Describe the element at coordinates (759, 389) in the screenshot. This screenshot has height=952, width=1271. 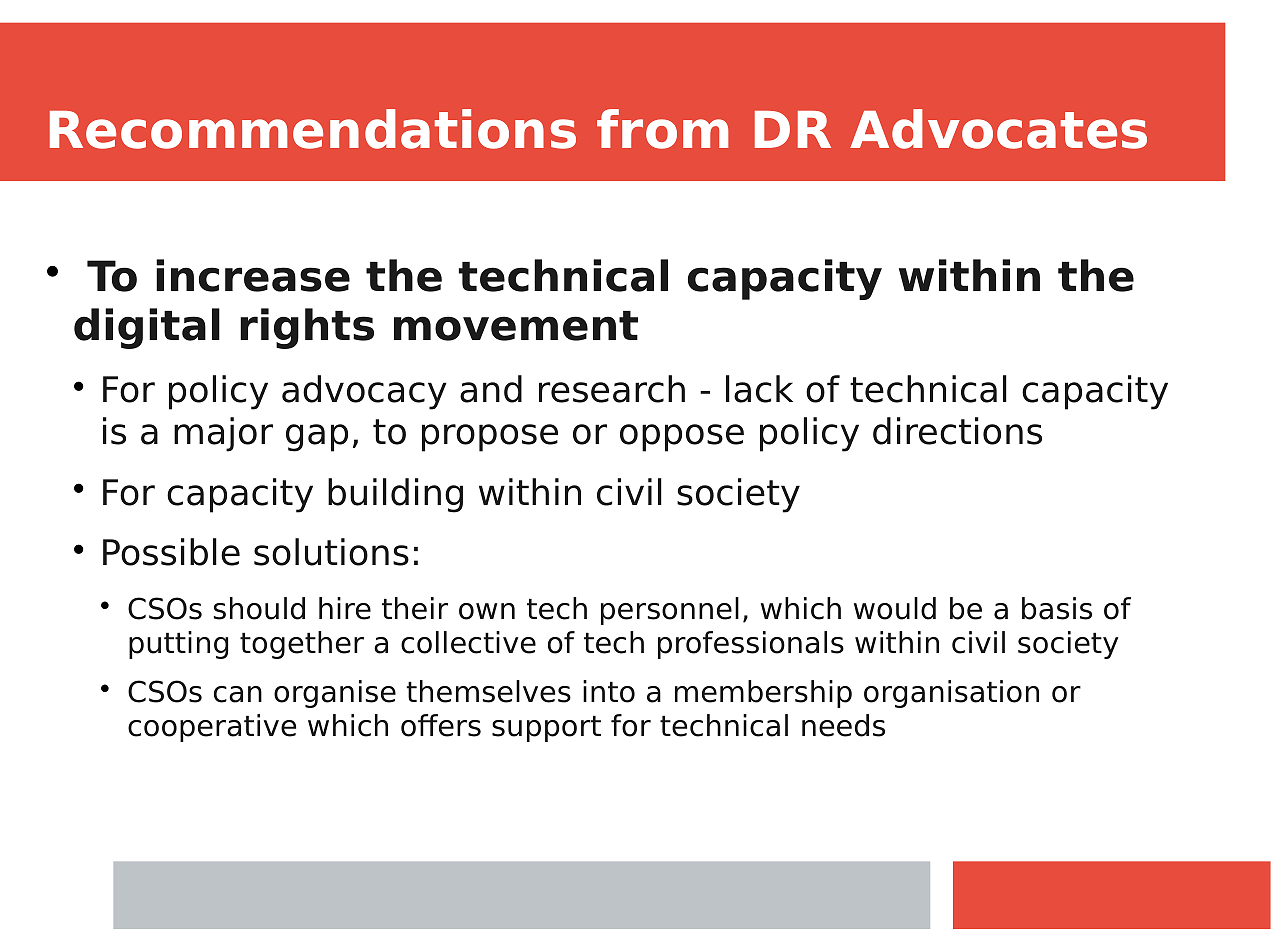
I see `lack` at that location.
